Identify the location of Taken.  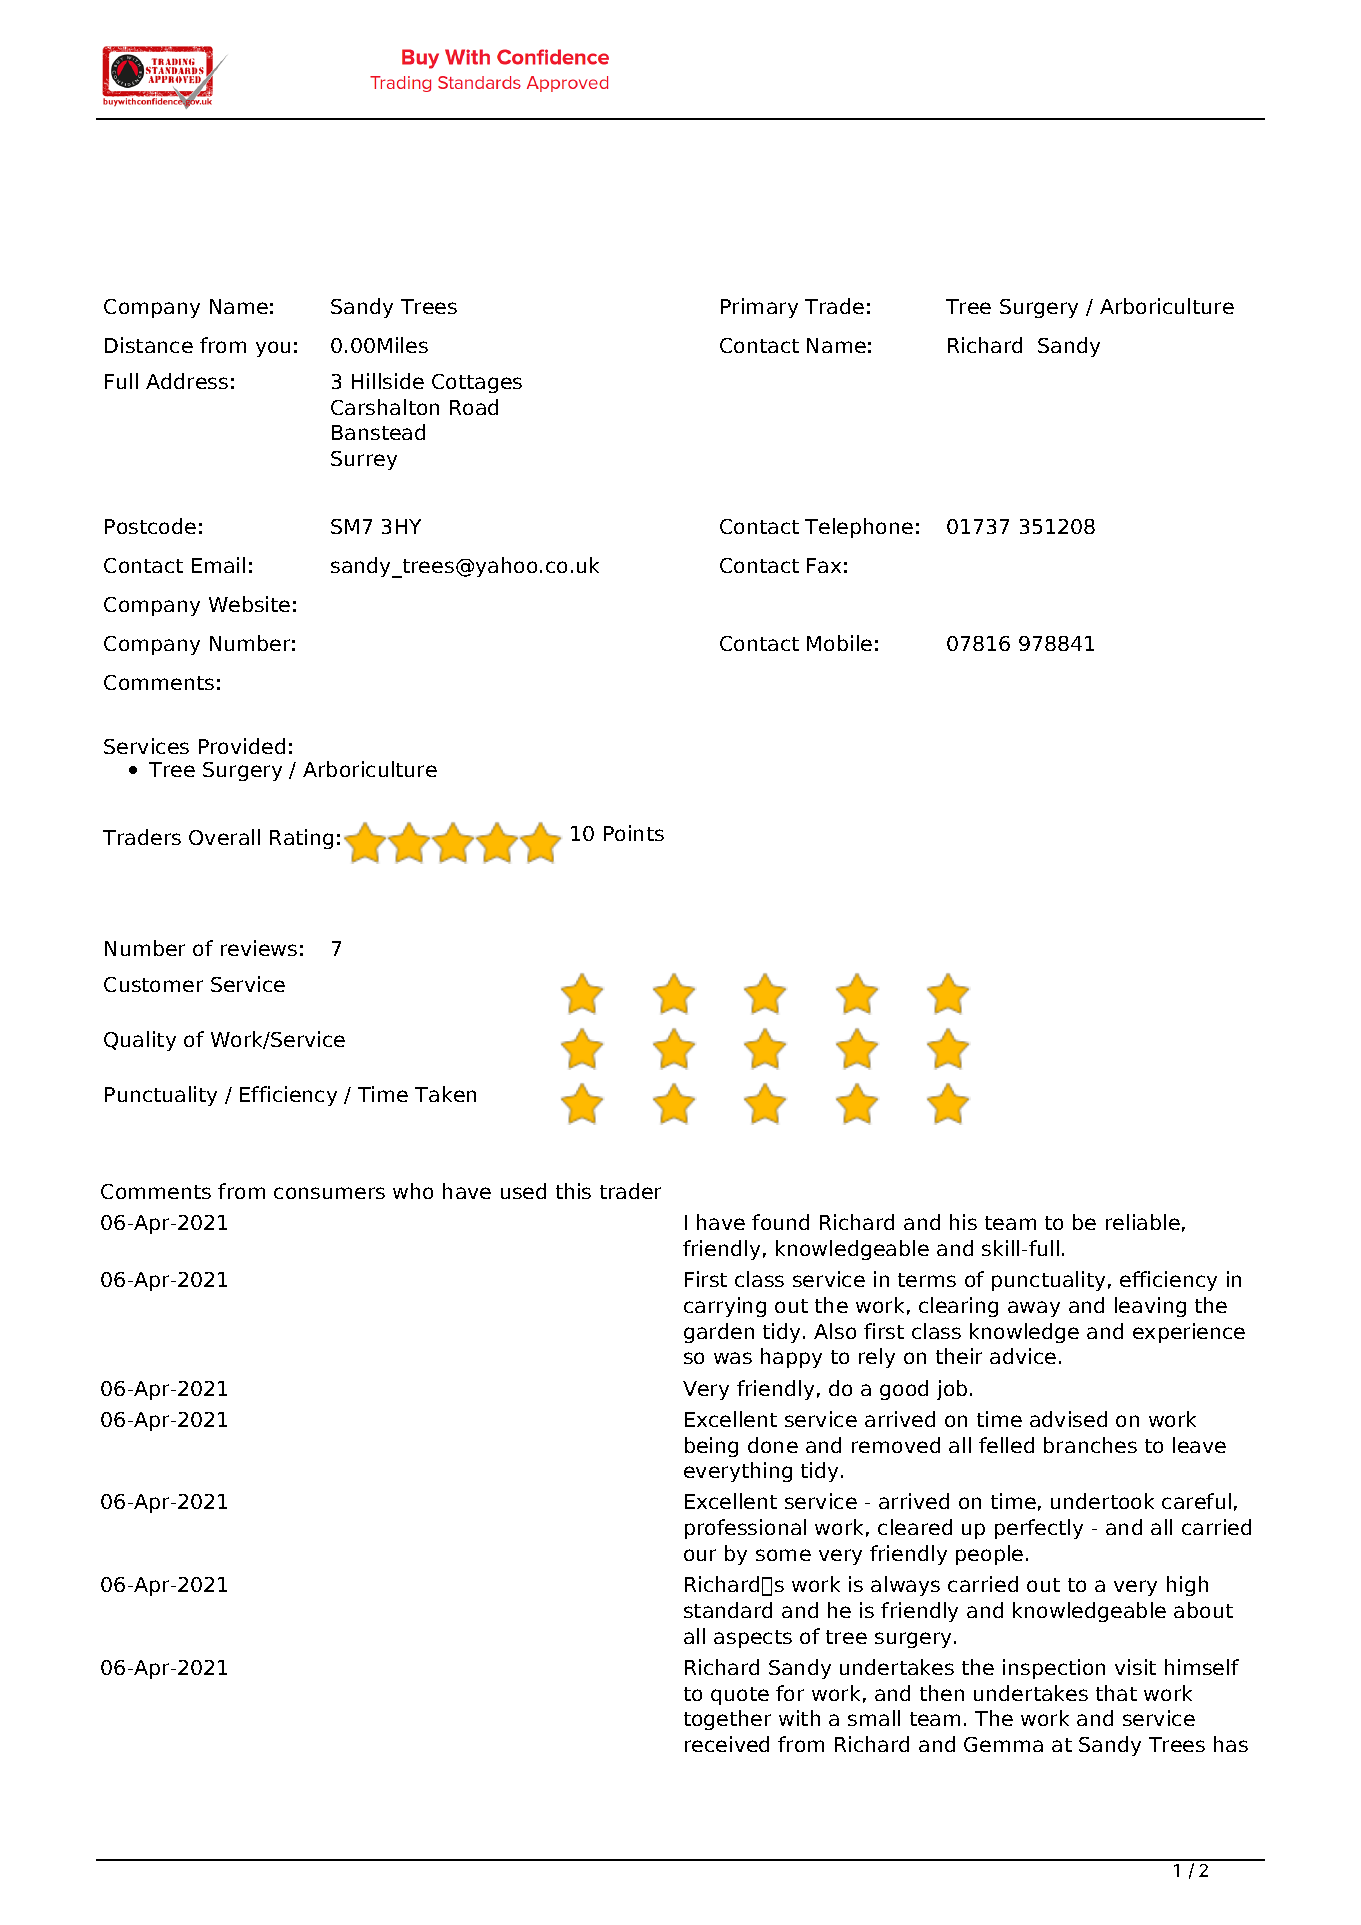
(445, 1094).
